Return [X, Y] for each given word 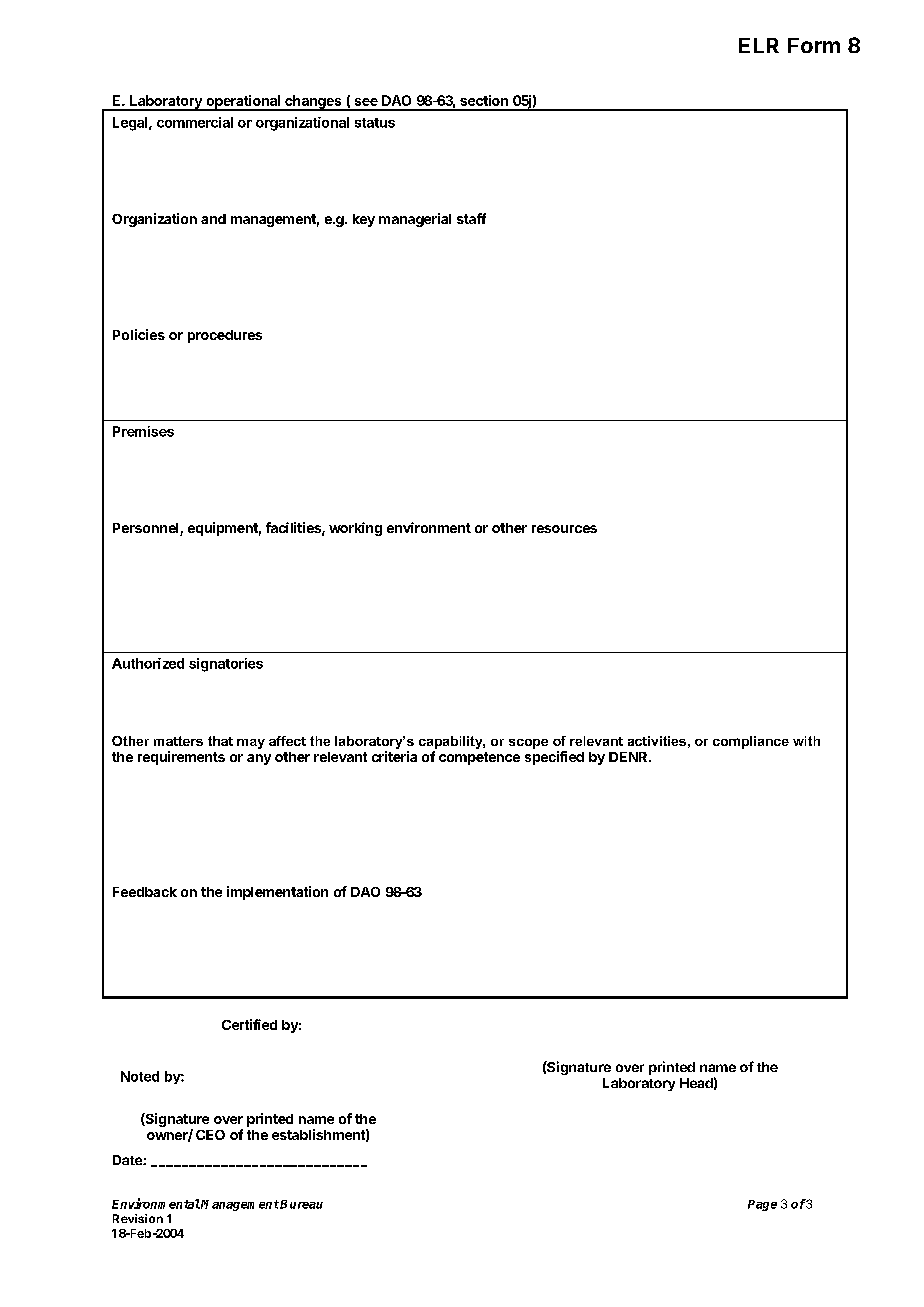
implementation [277, 893]
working [355, 529]
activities [657, 741]
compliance [751, 742]
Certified [249, 1024]
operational [243, 103]
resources [564, 529]
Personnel [147, 529]
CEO [210, 1135]
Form [814, 45]
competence [479, 758]
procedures [225, 336]
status [375, 123]
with [806, 741]
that [220, 741]
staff [471, 218]
